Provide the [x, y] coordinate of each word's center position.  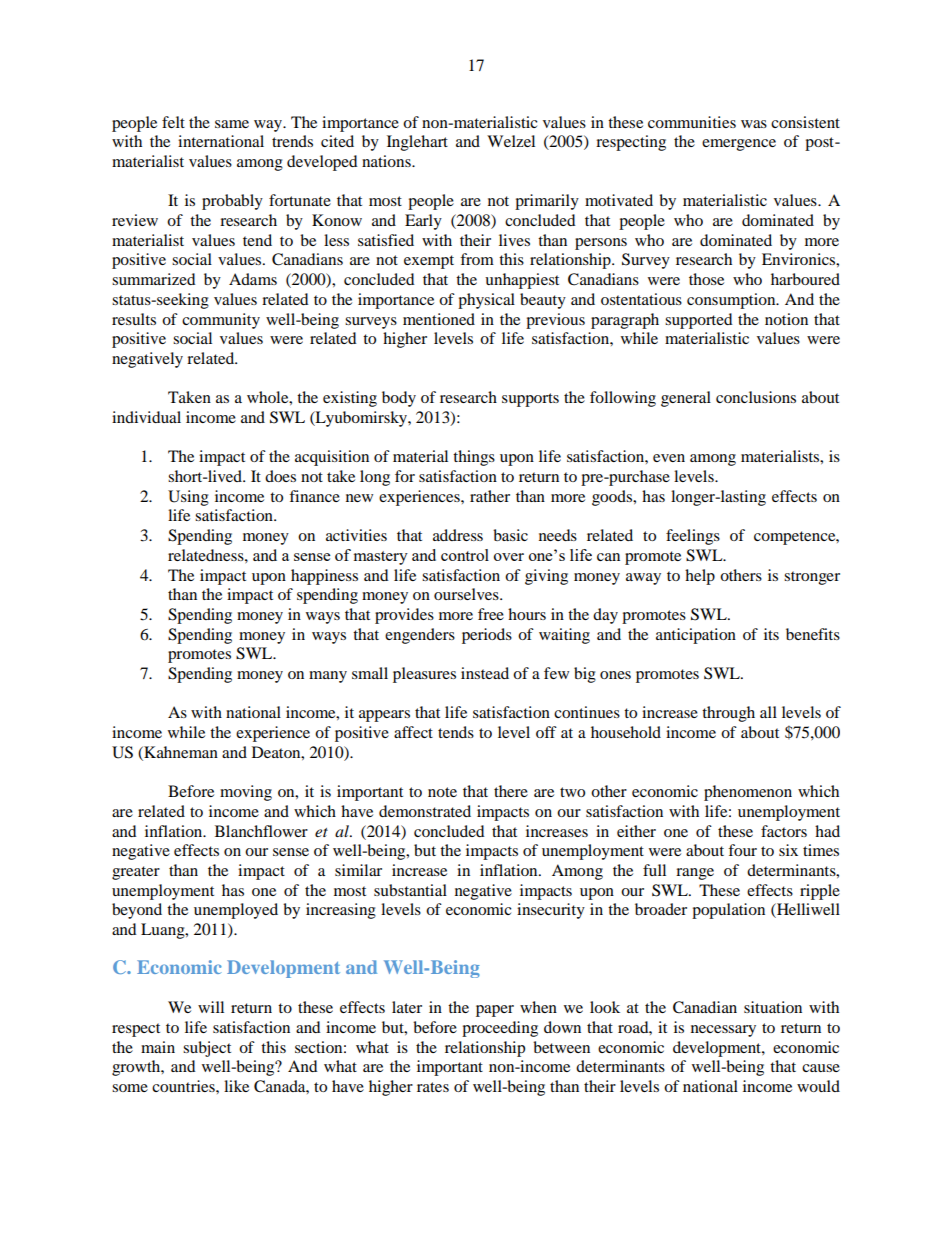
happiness [324, 577]
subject [207, 1049]
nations [387, 161]
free [491, 614]
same [232, 124]
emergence [739, 145]
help [700, 577]
